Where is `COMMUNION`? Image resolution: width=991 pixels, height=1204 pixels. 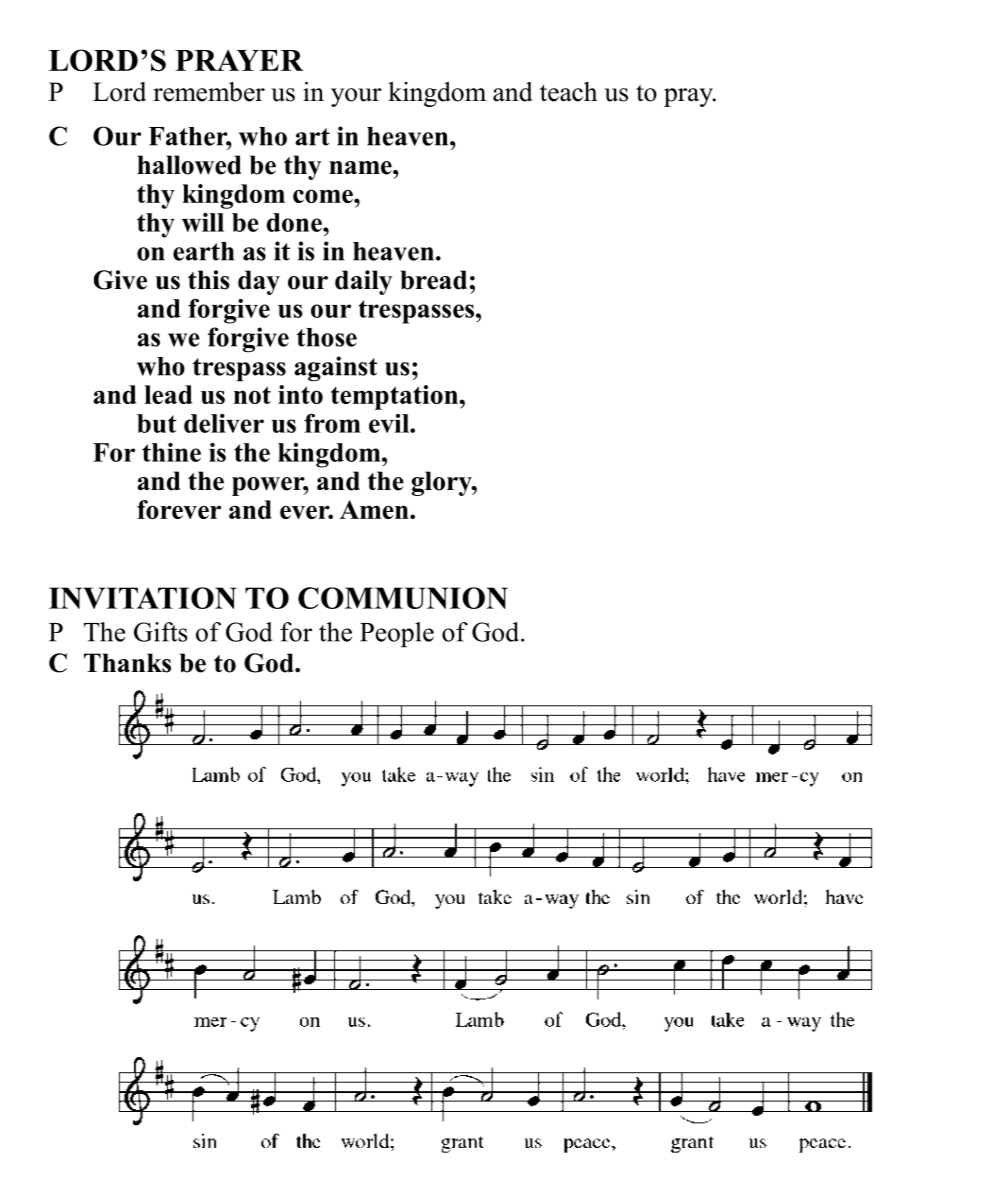
COMMUNION is located at coordinates (403, 598).
